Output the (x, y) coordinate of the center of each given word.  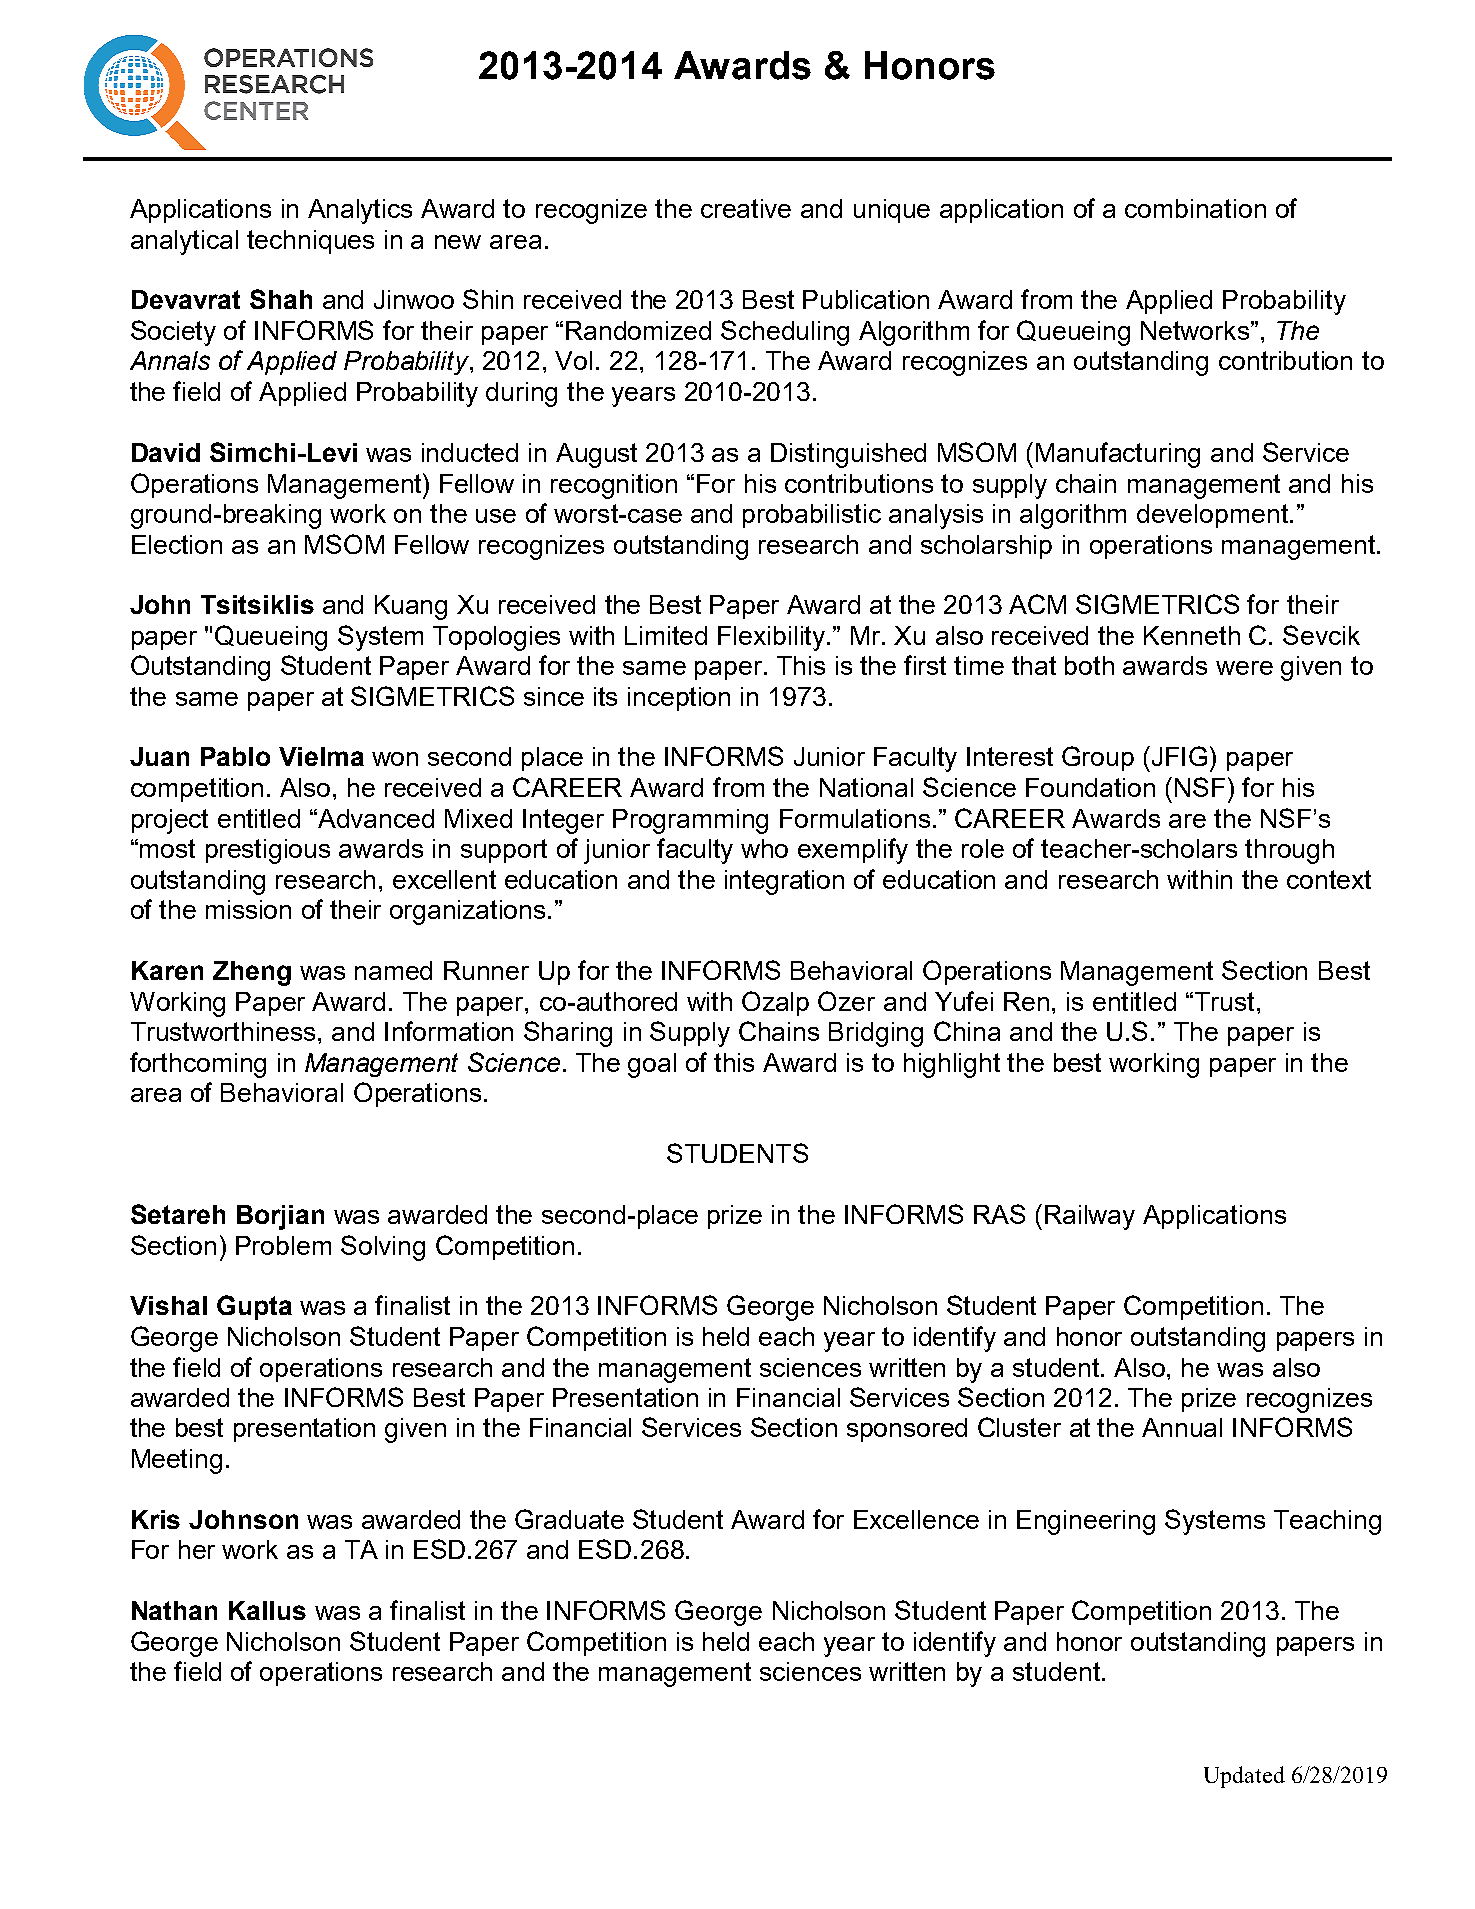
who (764, 848)
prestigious (268, 851)
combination (1195, 208)
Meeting (177, 1461)
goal (652, 1065)
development (1214, 516)
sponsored (907, 1430)
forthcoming (198, 1065)
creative (746, 208)
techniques (310, 242)
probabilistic (812, 516)
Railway (1090, 1217)
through (1289, 851)
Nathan (174, 1610)
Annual (1182, 1427)
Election (177, 544)
